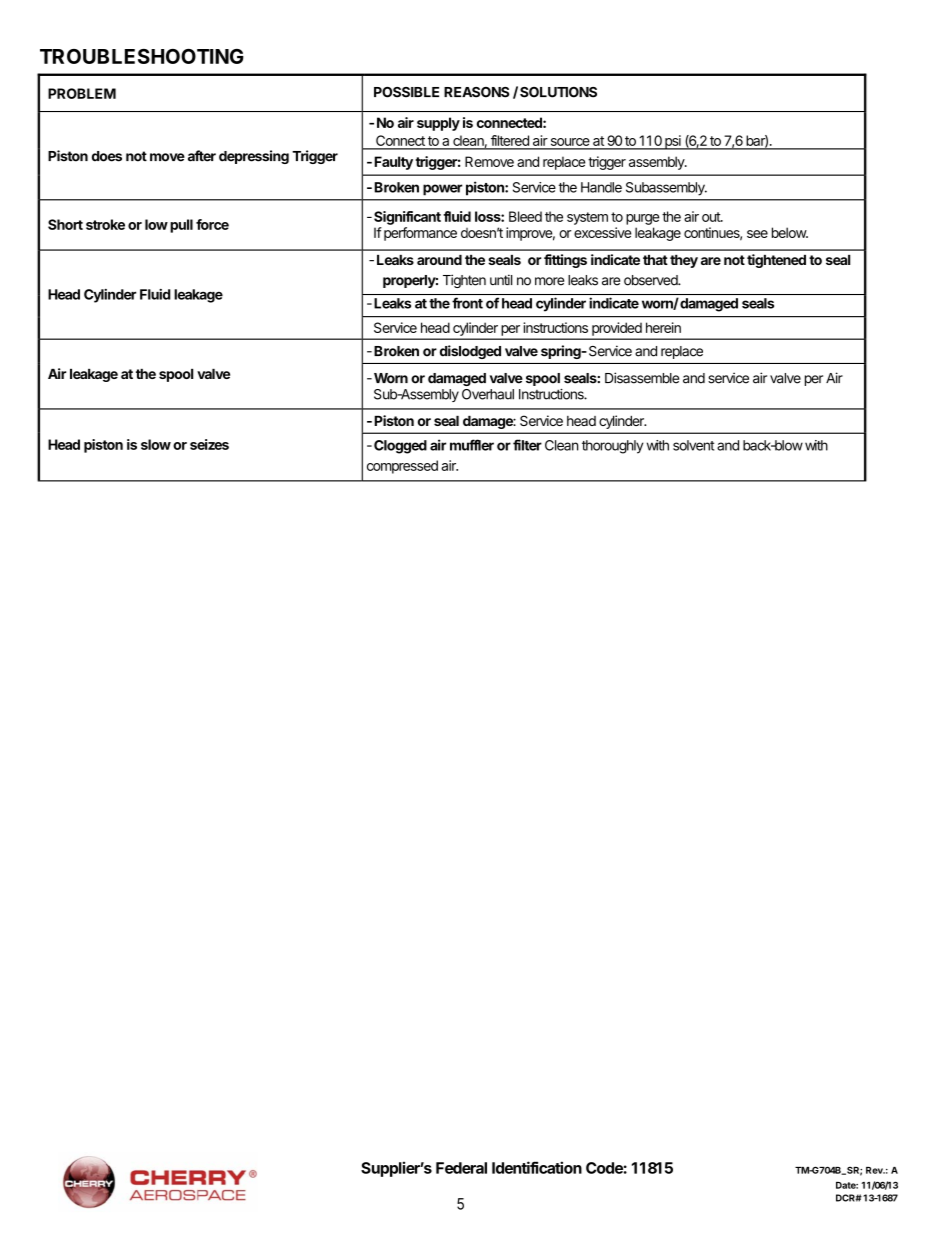 The image size is (952, 1233). Describe the element at coordinates (402, 467) in the document. I see `compressed` at that location.
